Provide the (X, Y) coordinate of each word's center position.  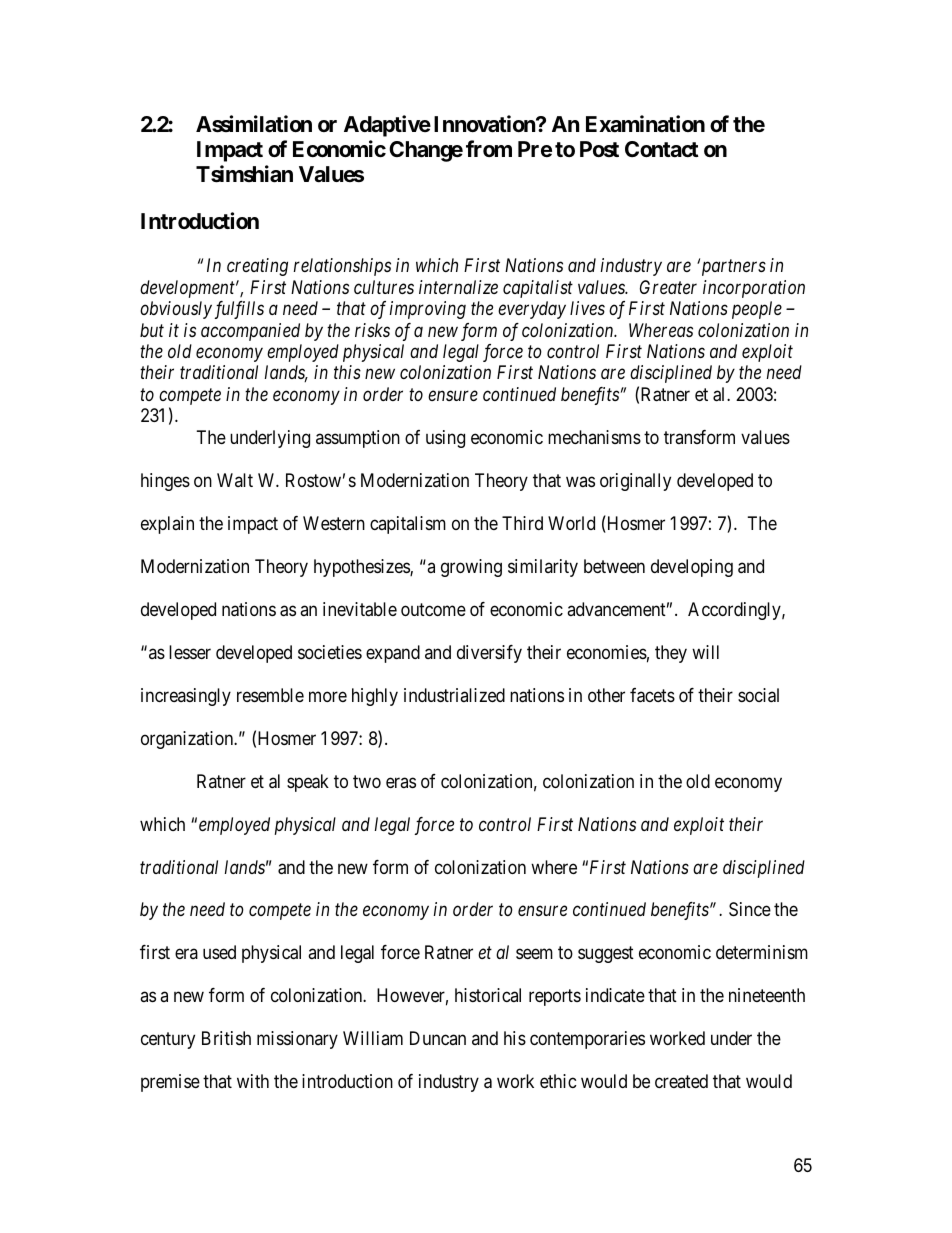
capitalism (408, 525)
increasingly (186, 697)
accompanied (250, 332)
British (226, 1038)
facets (652, 695)
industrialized (454, 695)
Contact (662, 149)
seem (534, 954)
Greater (668, 287)
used (219, 952)
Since (750, 909)
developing (692, 568)
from (489, 148)
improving (428, 310)
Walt (235, 480)
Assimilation (254, 124)
